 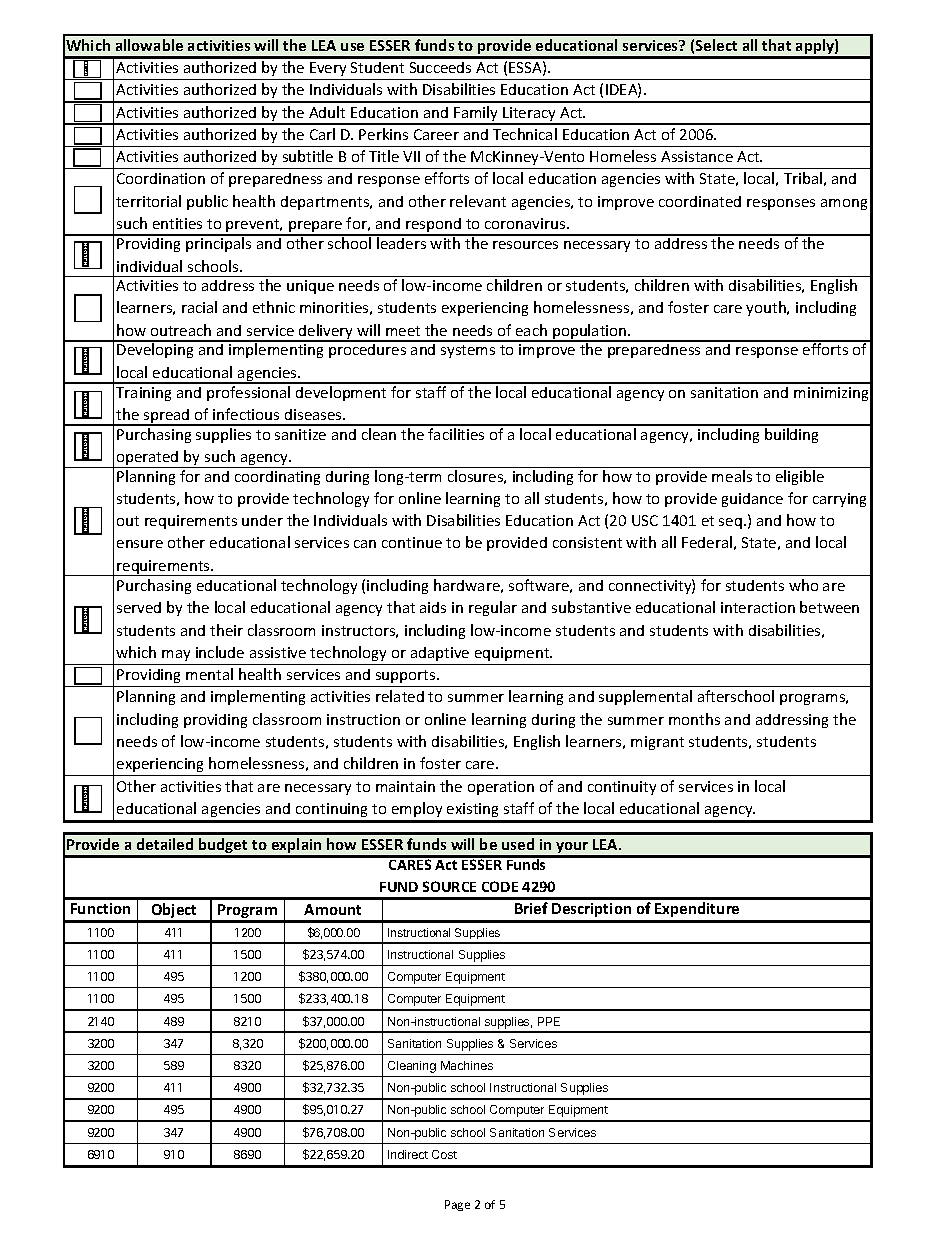 What do you see at coordinates (758, 607) in the screenshot?
I see `interaction` at bounding box center [758, 607].
